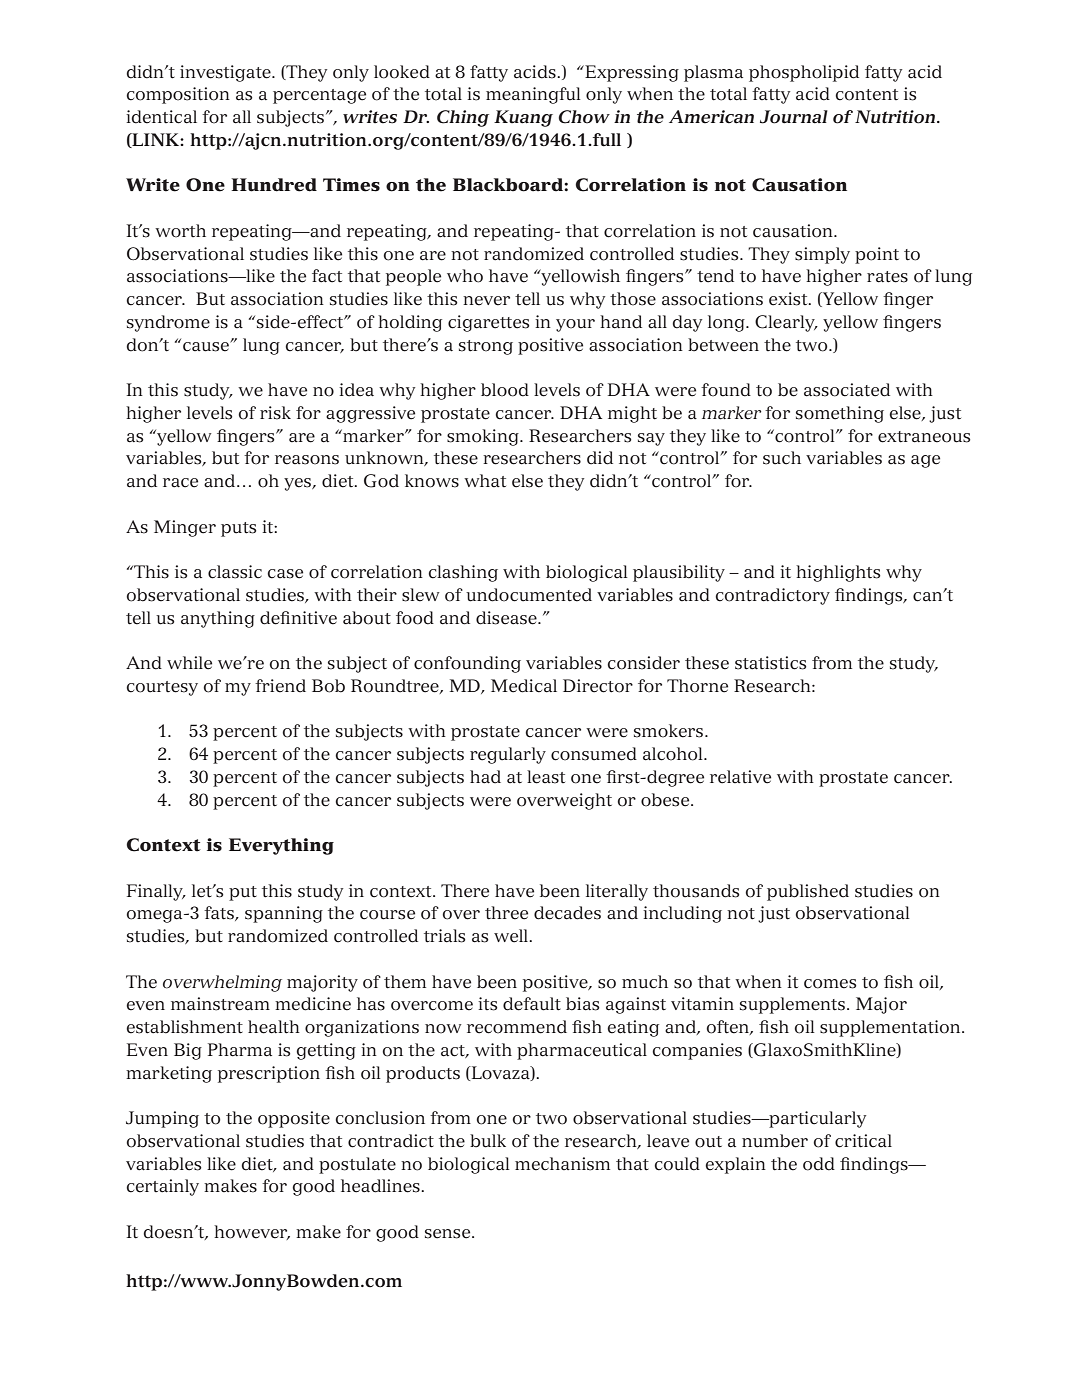 The width and height of the screenshot is (1071, 1386). What do you see at coordinates (819, 1164) in the screenshot?
I see `odd` at bounding box center [819, 1164].
